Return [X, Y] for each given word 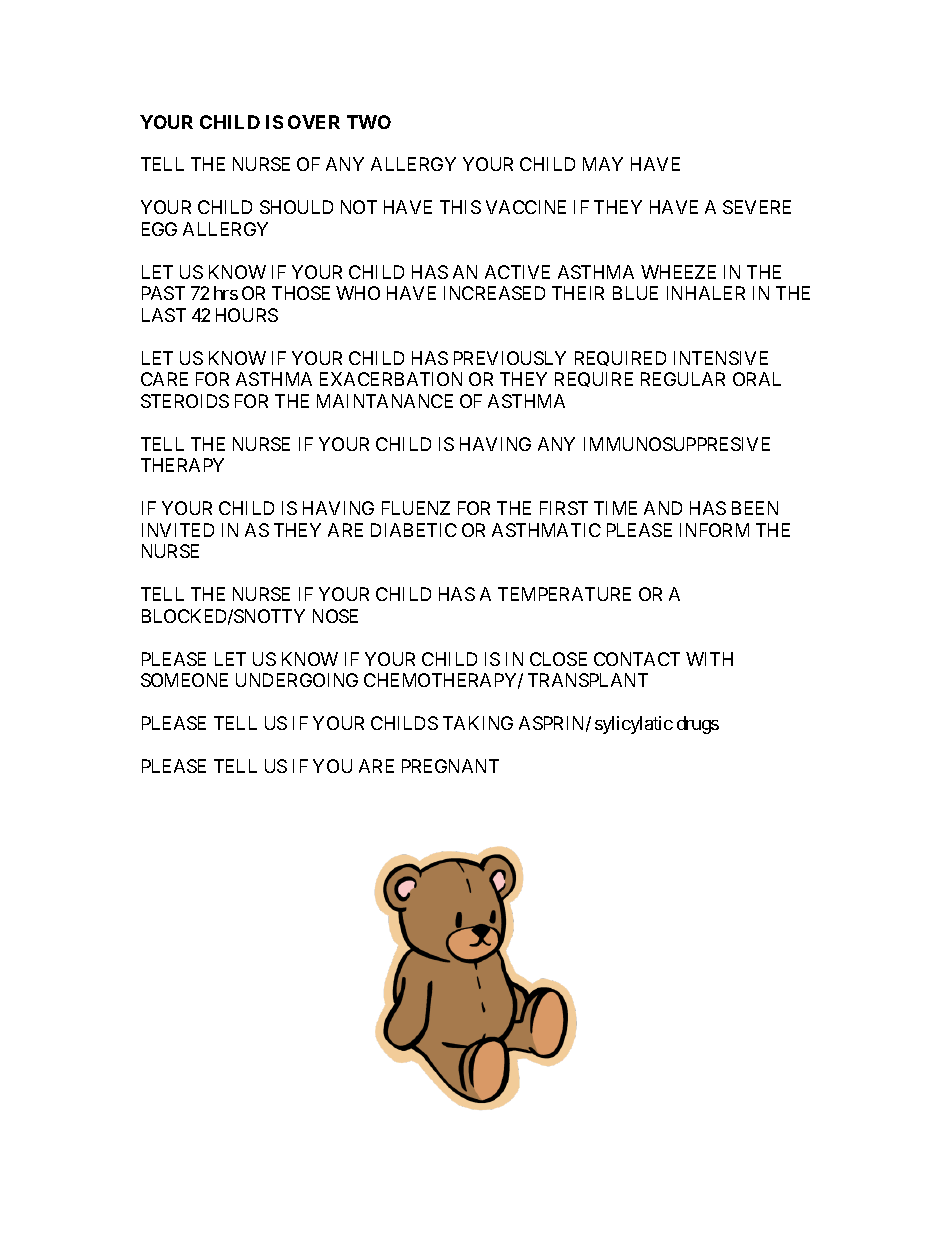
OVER [314, 122]
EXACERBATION [391, 379]
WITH [709, 659]
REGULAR [683, 379]
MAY [603, 164]
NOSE [335, 616]
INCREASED [494, 293]
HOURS [247, 315]
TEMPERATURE [564, 594]
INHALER [706, 293]
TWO [369, 122]
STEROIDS [185, 401]
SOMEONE [184, 680]
